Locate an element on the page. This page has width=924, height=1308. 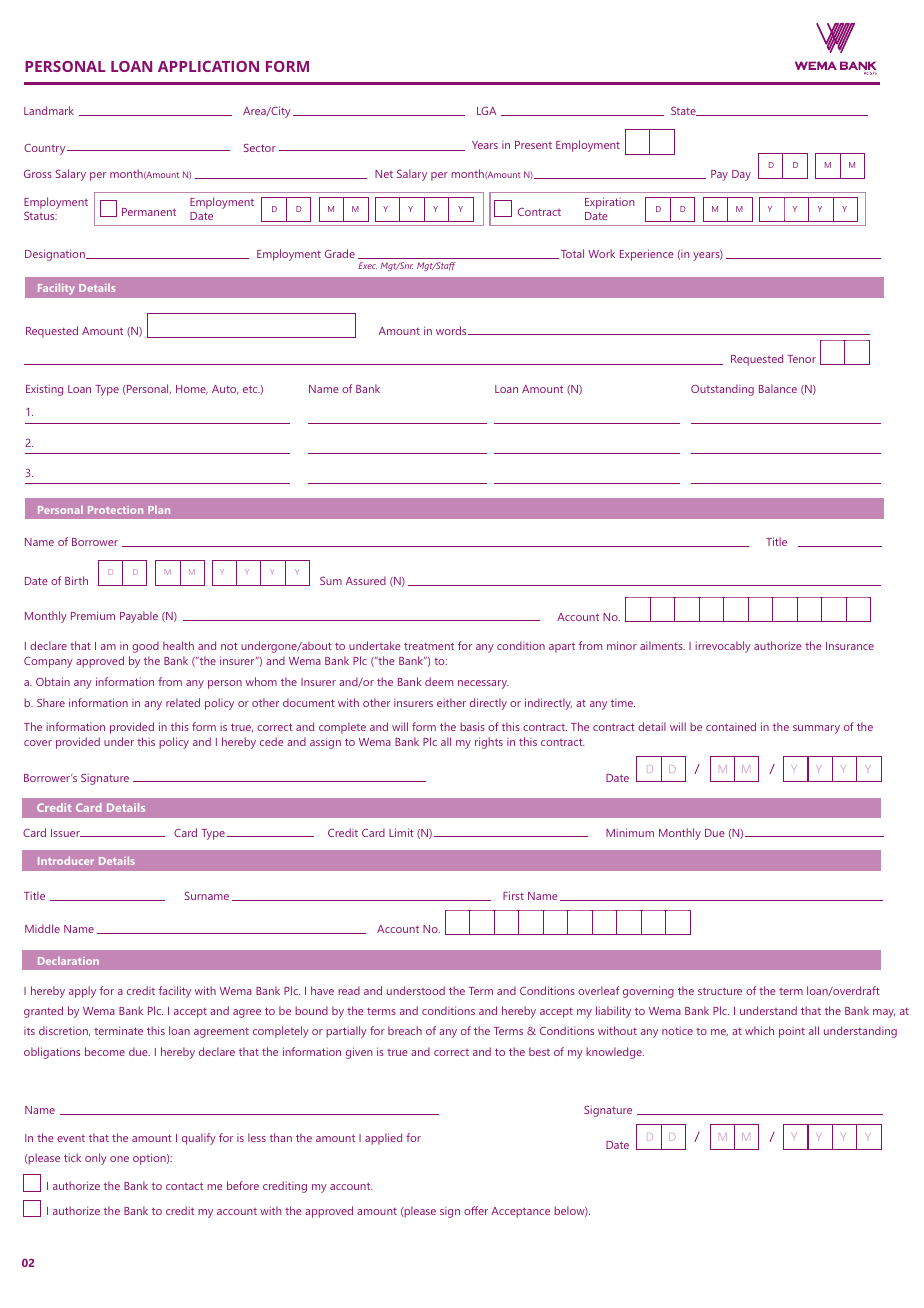
State is located at coordinates (684, 111).
